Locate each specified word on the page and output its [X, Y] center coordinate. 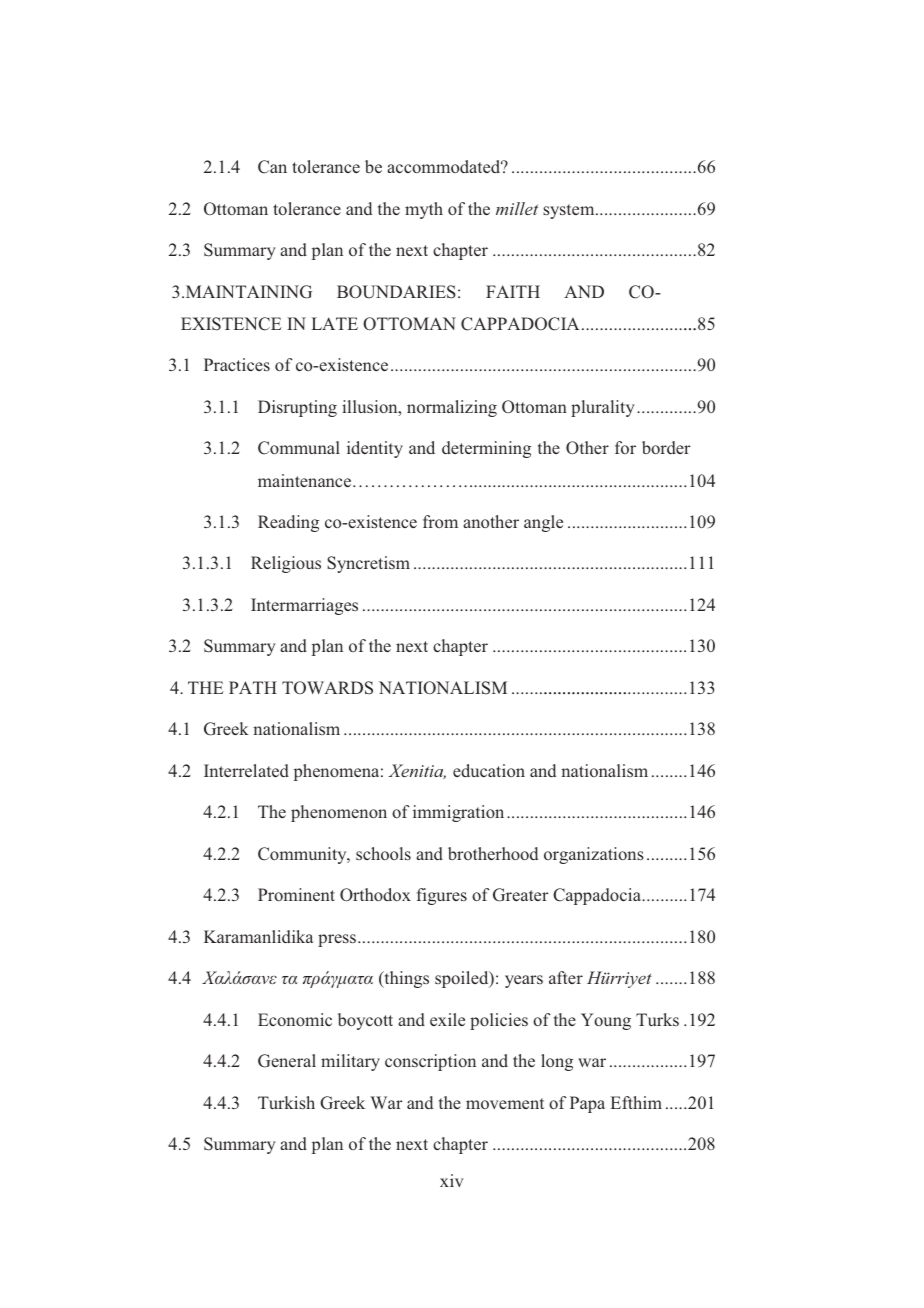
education [489, 770]
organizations [594, 855]
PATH [253, 687]
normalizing [452, 408]
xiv [452, 1180]
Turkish [286, 1102]
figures [442, 896]
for [625, 447]
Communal [299, 448]
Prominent [296, 894]
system [570, 211]
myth [424, 210]
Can [272, 167]
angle [543, 523]
